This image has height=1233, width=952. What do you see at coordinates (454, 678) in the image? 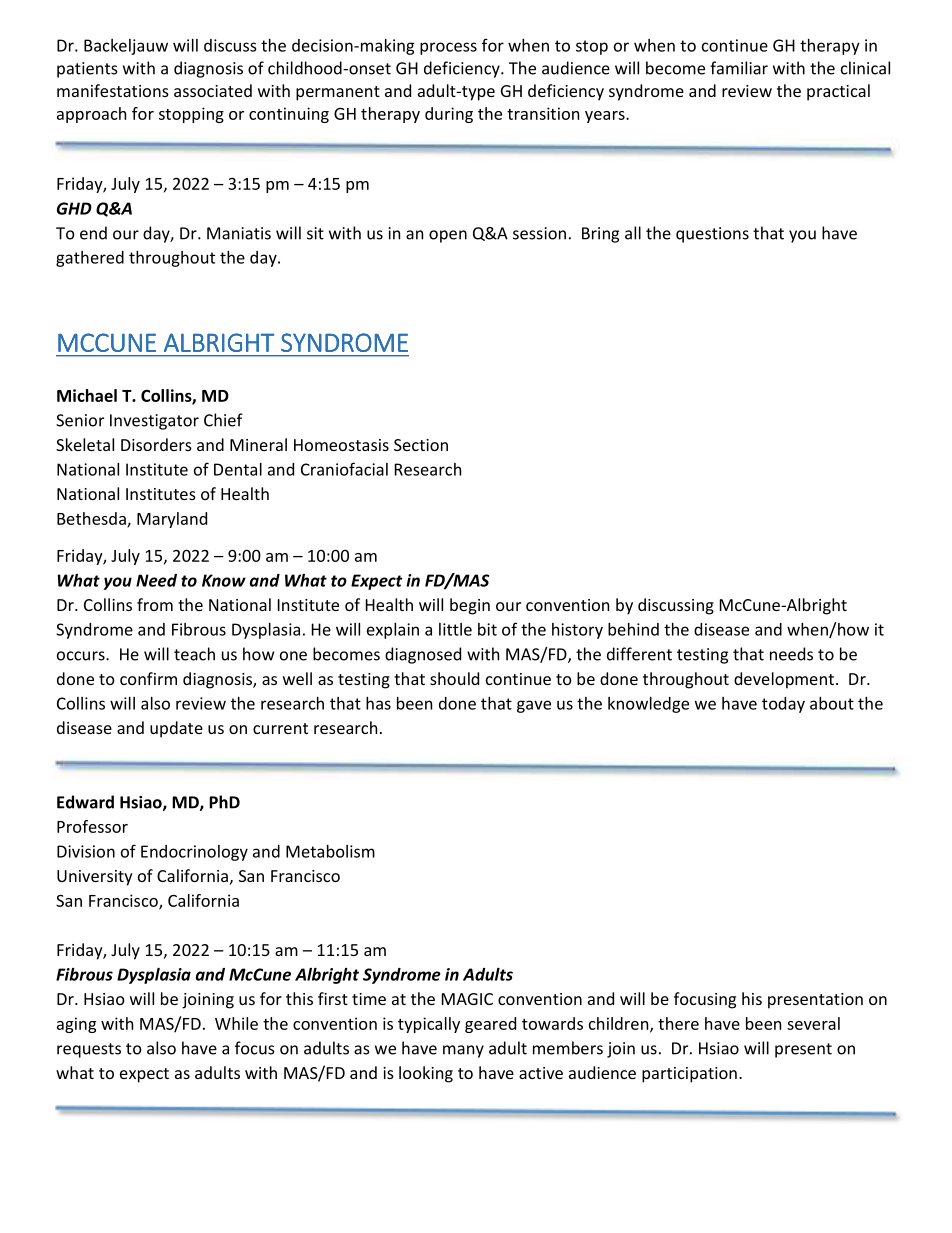
I see `should` at bounding box center [454, 678].
